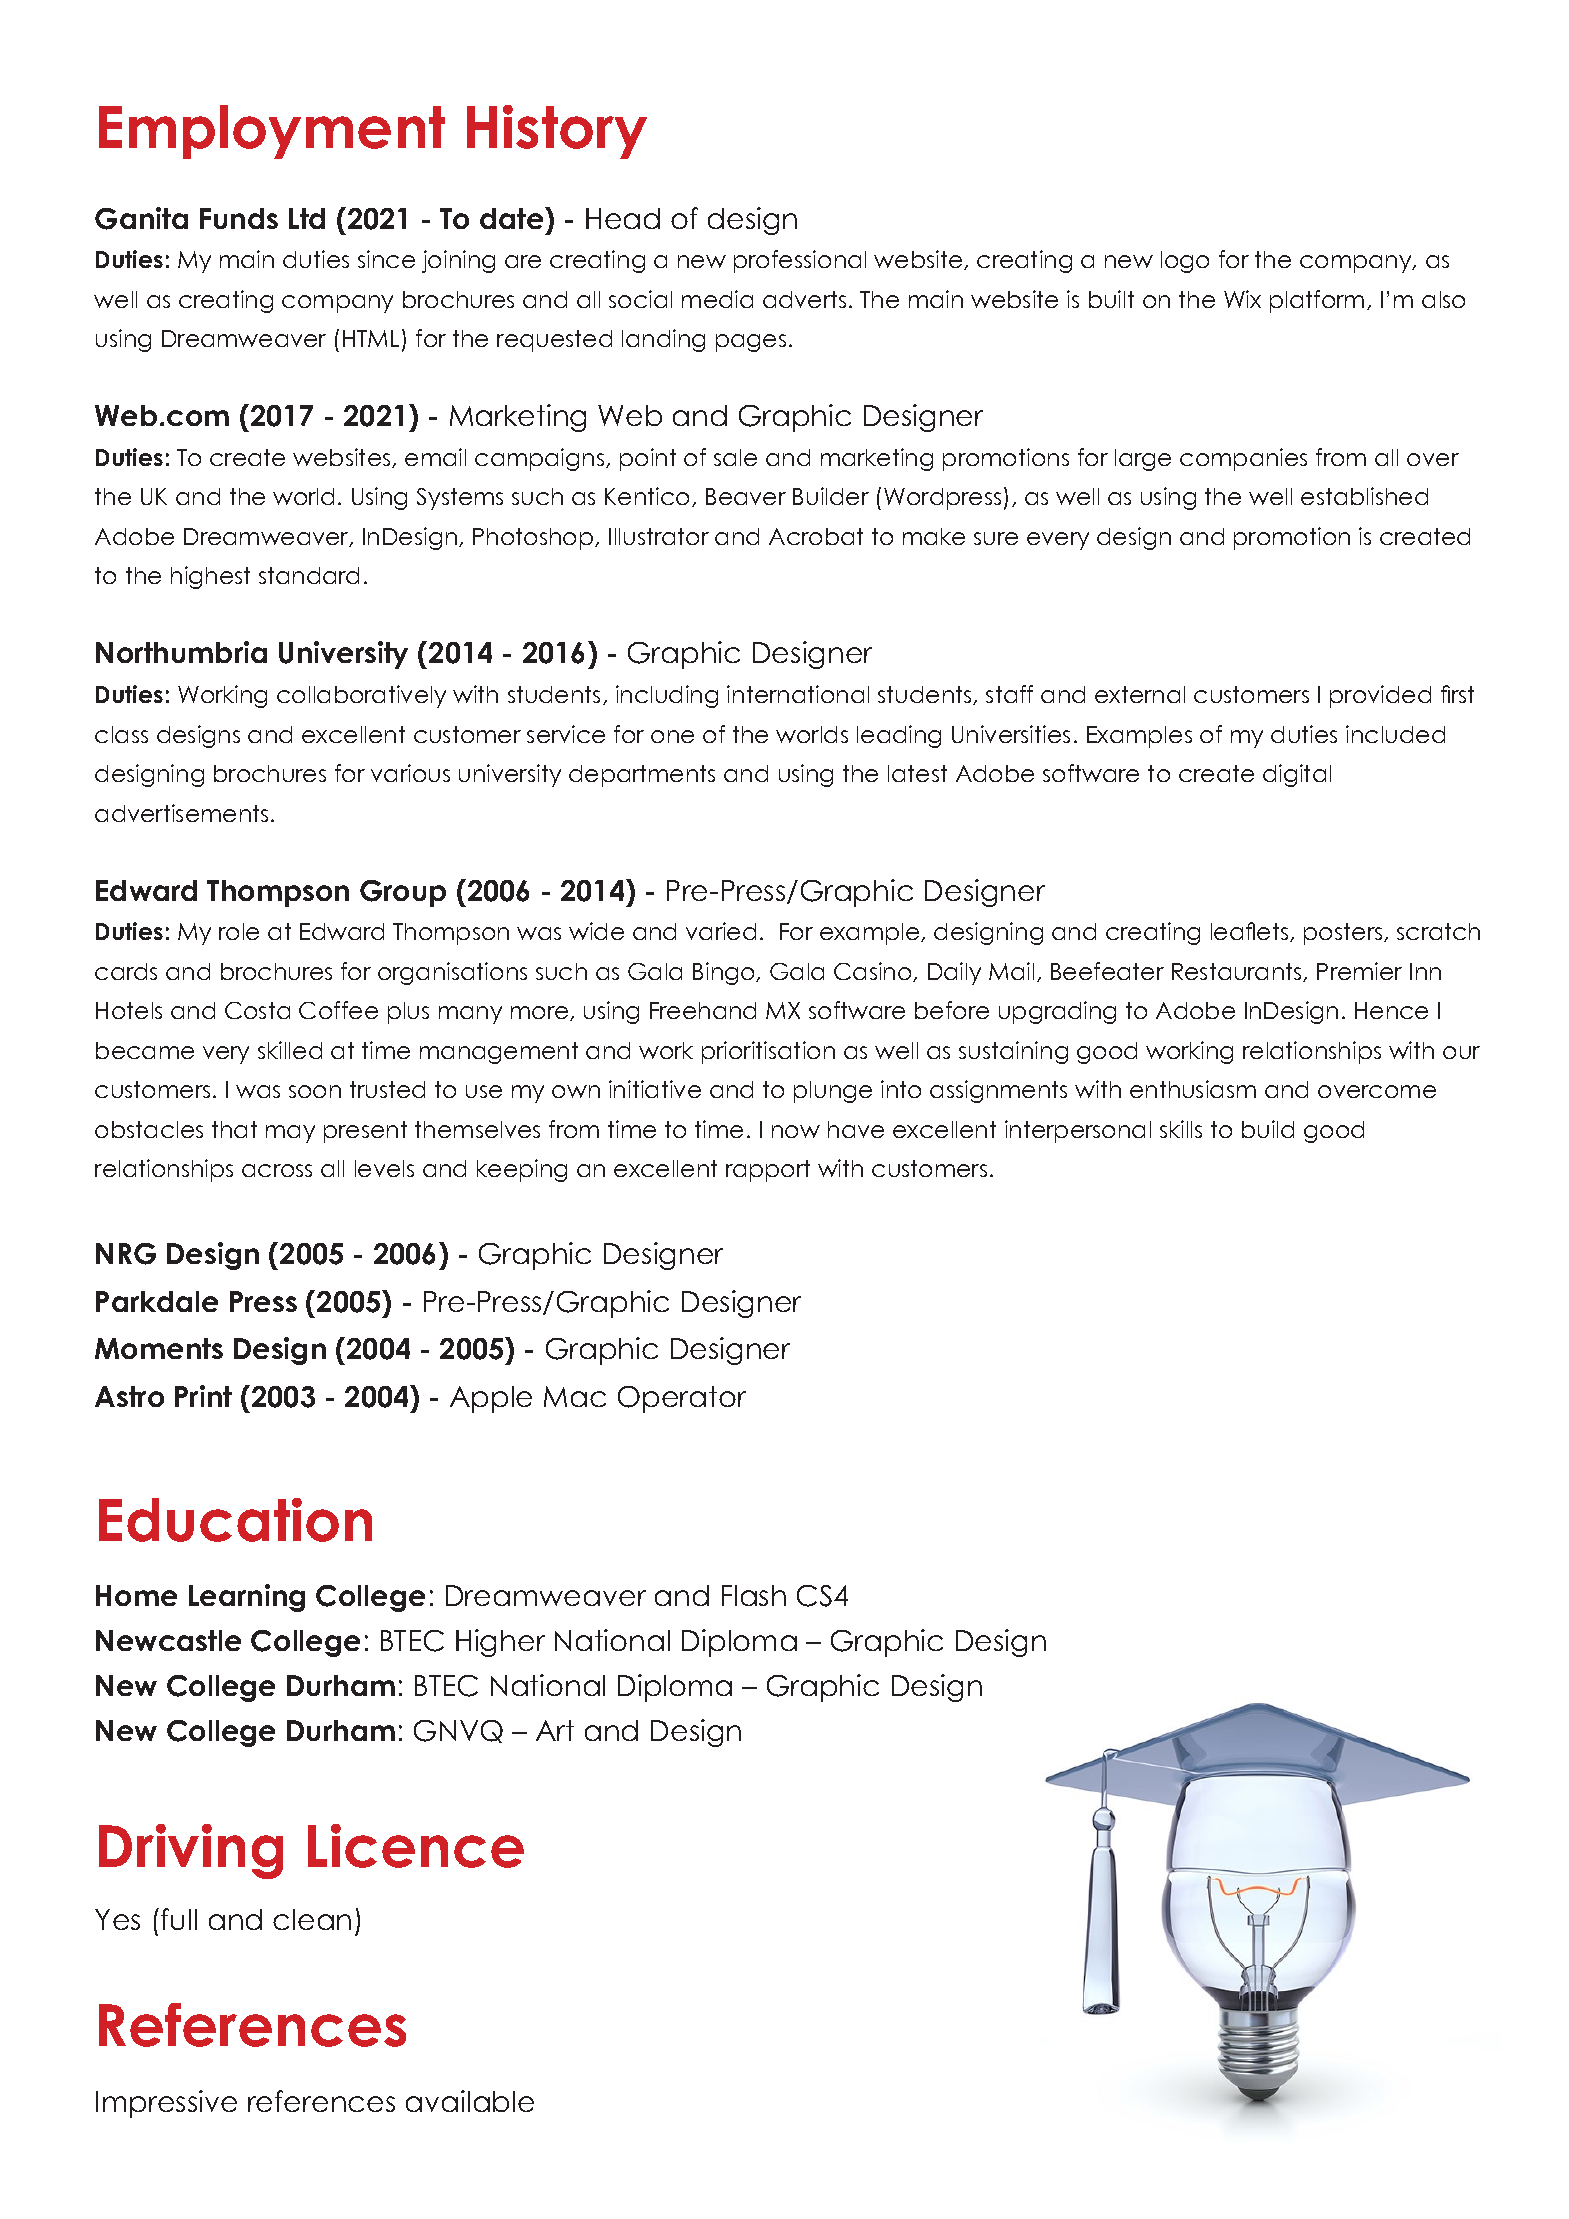 This page has height=2219, width=1569. Describe the element at coordinates (800, 261) in the page. I see `professional` at that location.
